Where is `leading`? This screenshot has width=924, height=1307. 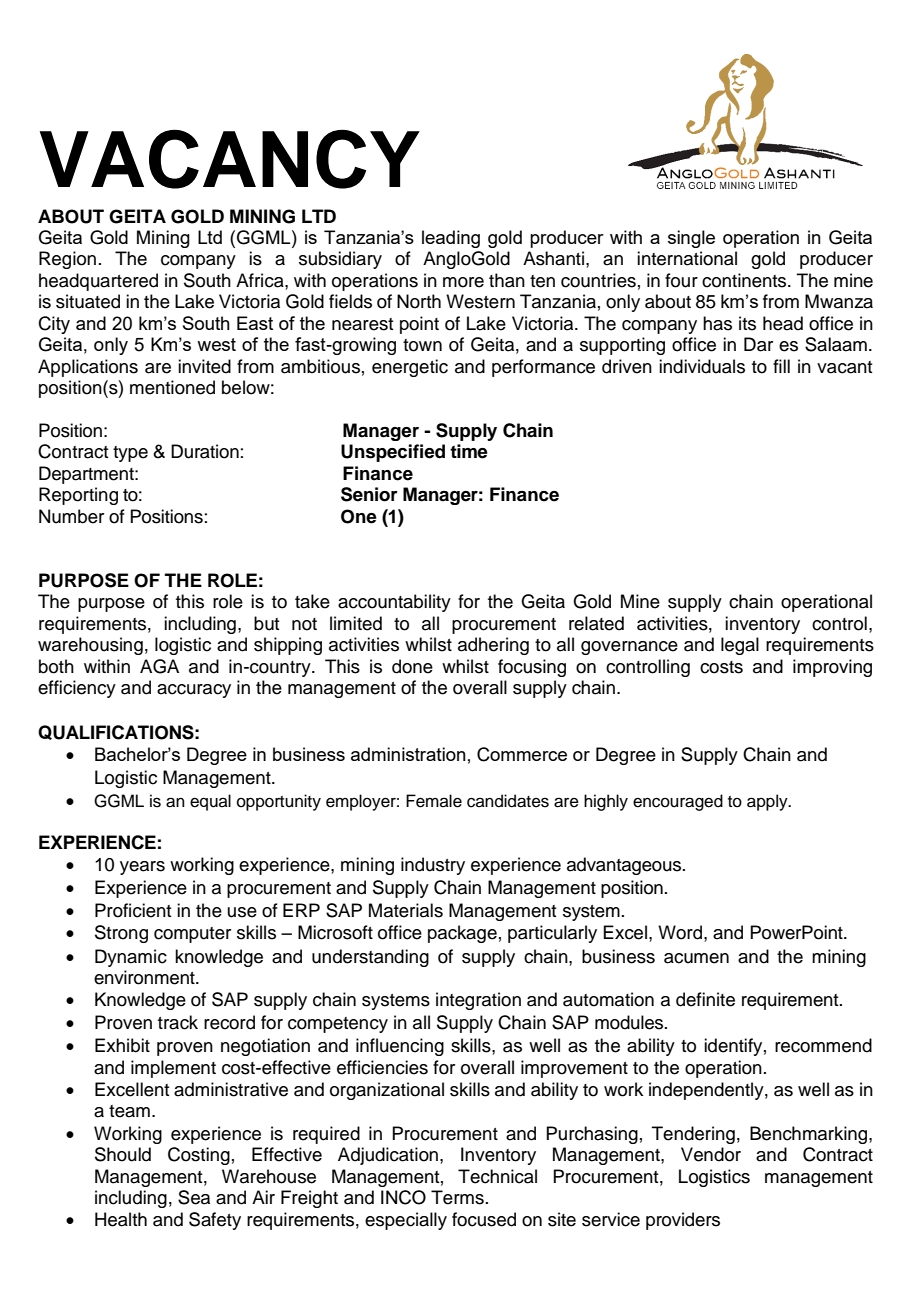 leading is located at coordinates (451, 239).
